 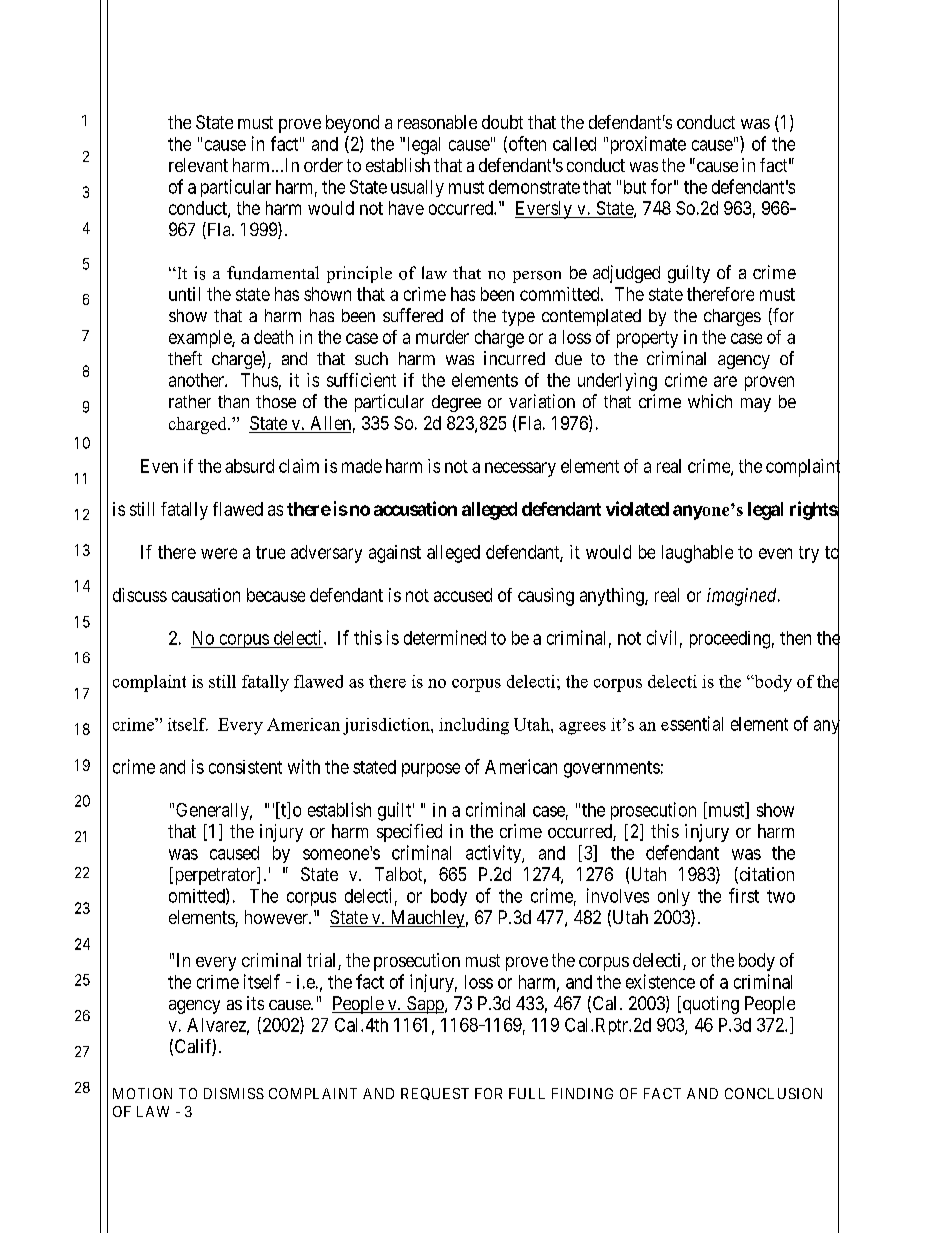 I want to click on purpose, so click(x=431, y=770).
